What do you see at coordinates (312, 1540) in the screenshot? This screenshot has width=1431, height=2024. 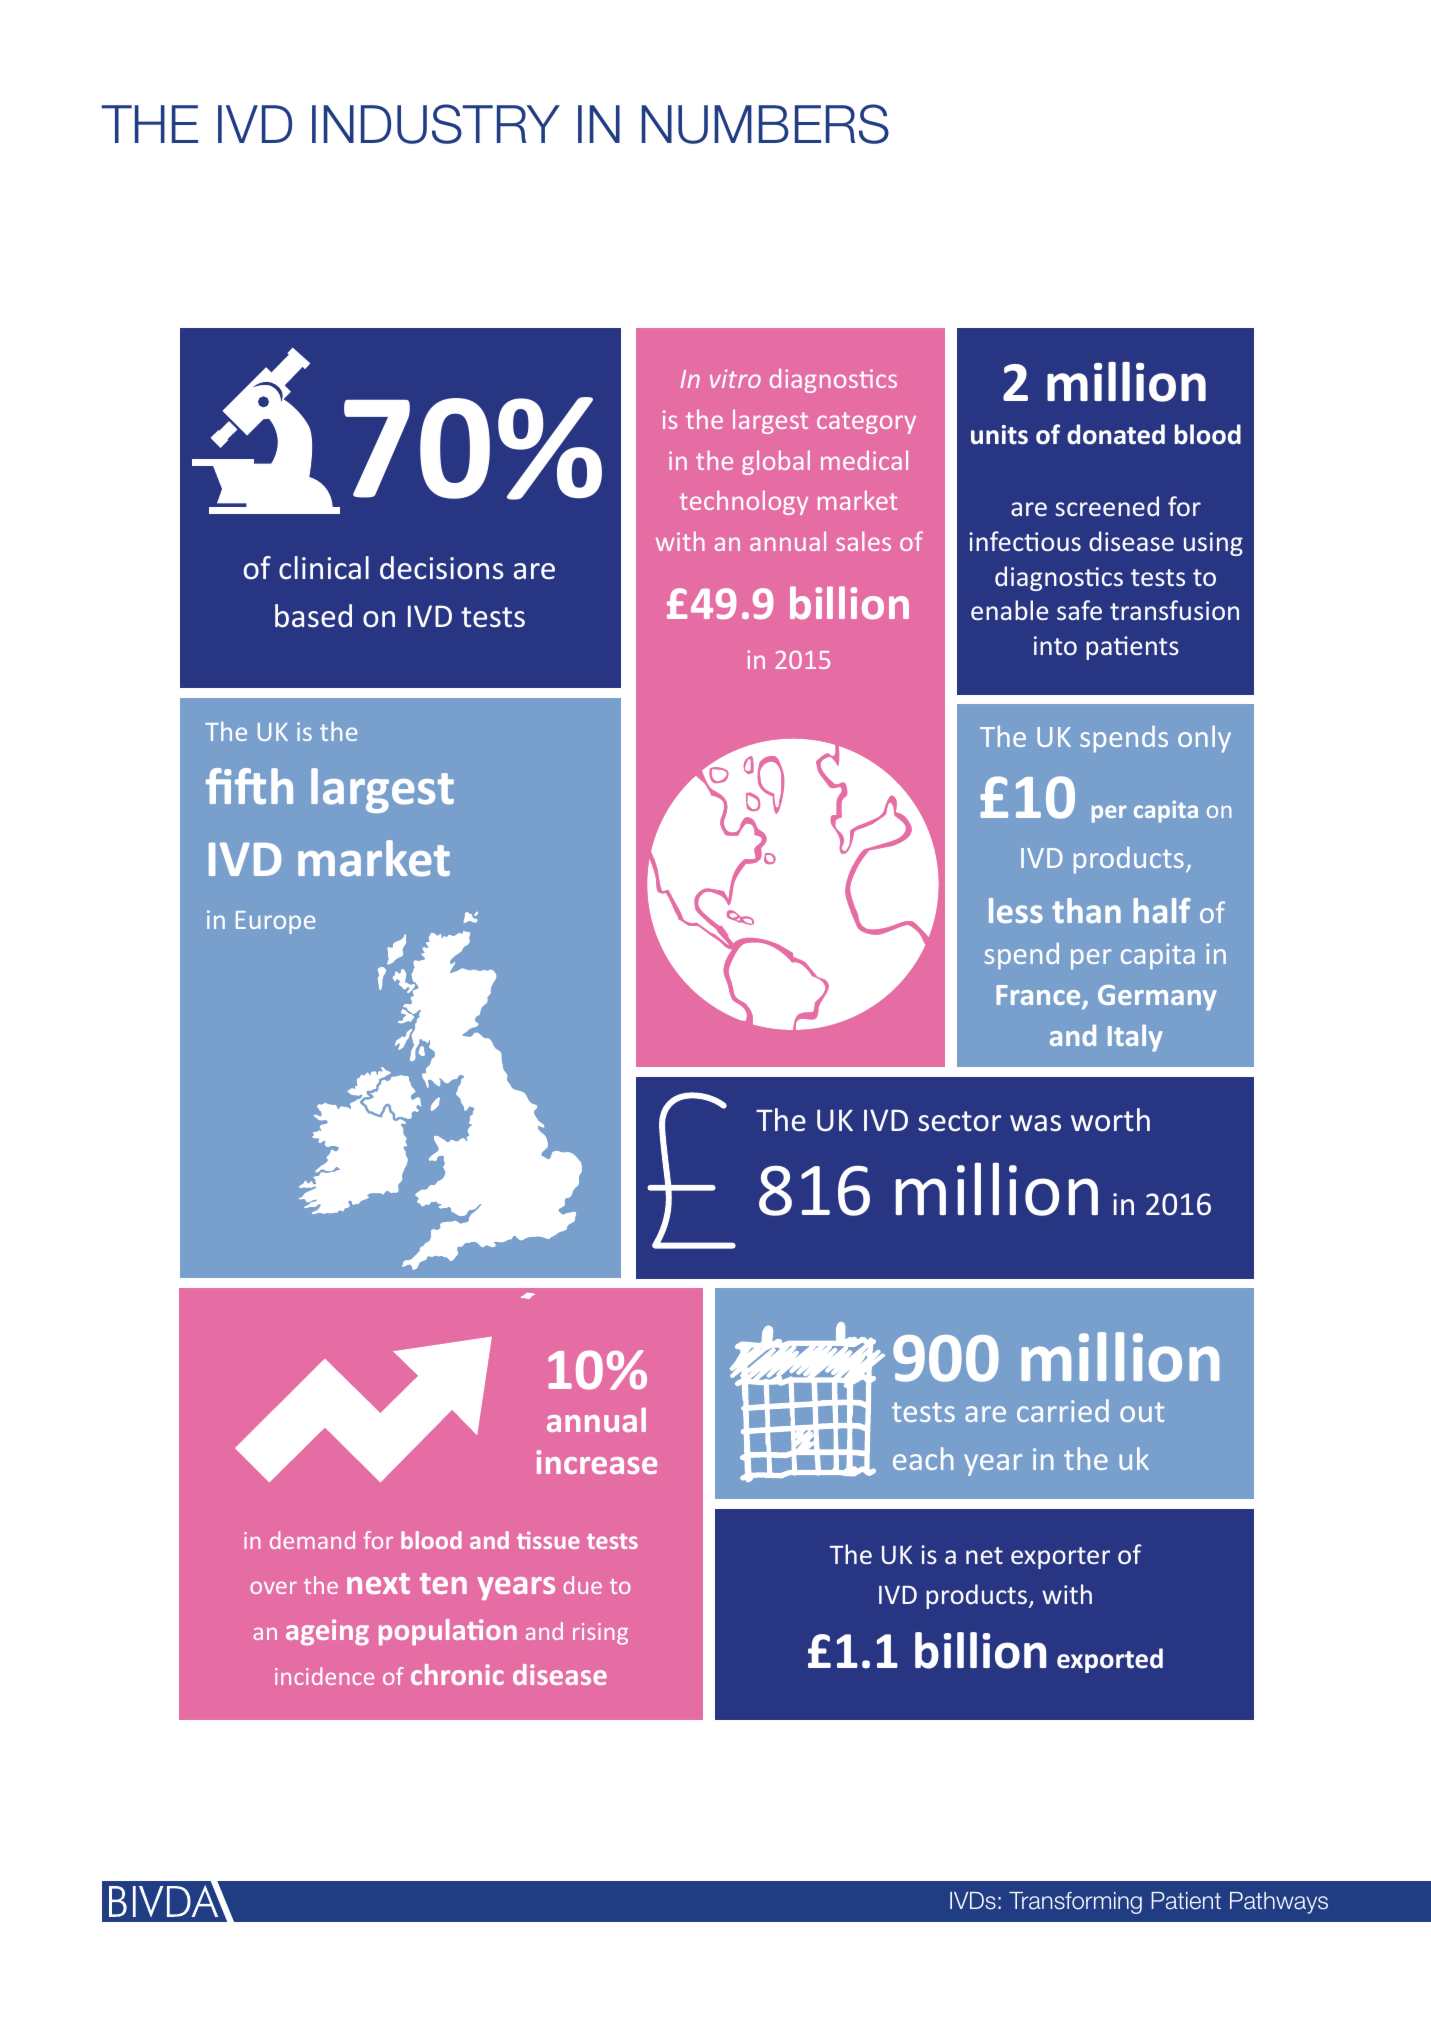 I see `demand` at bounding box center [312, 1540].
